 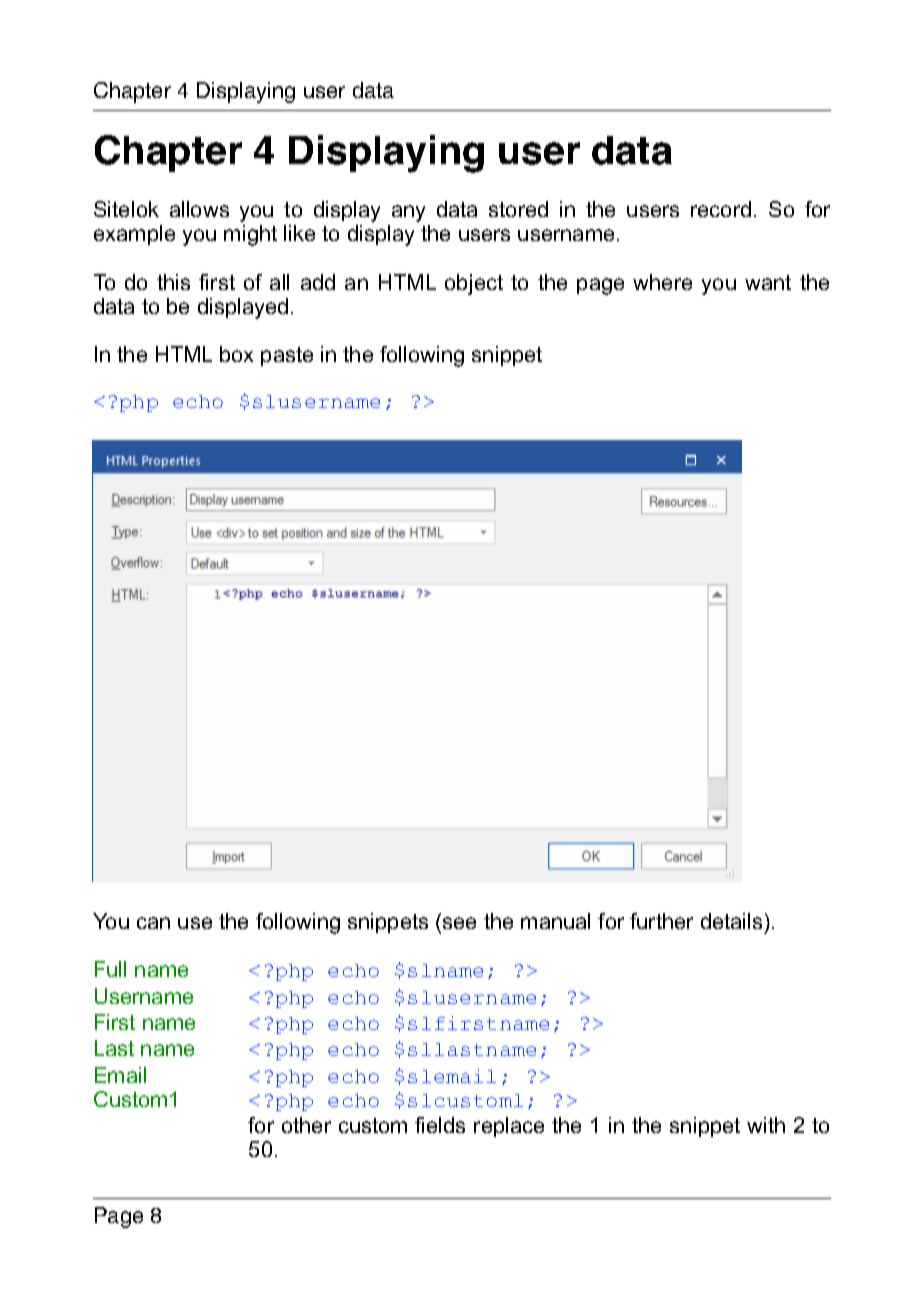 What do you see at coordinates (199, 209) in the screenshot?
I see `allows` at bounding box center [199, 209].
